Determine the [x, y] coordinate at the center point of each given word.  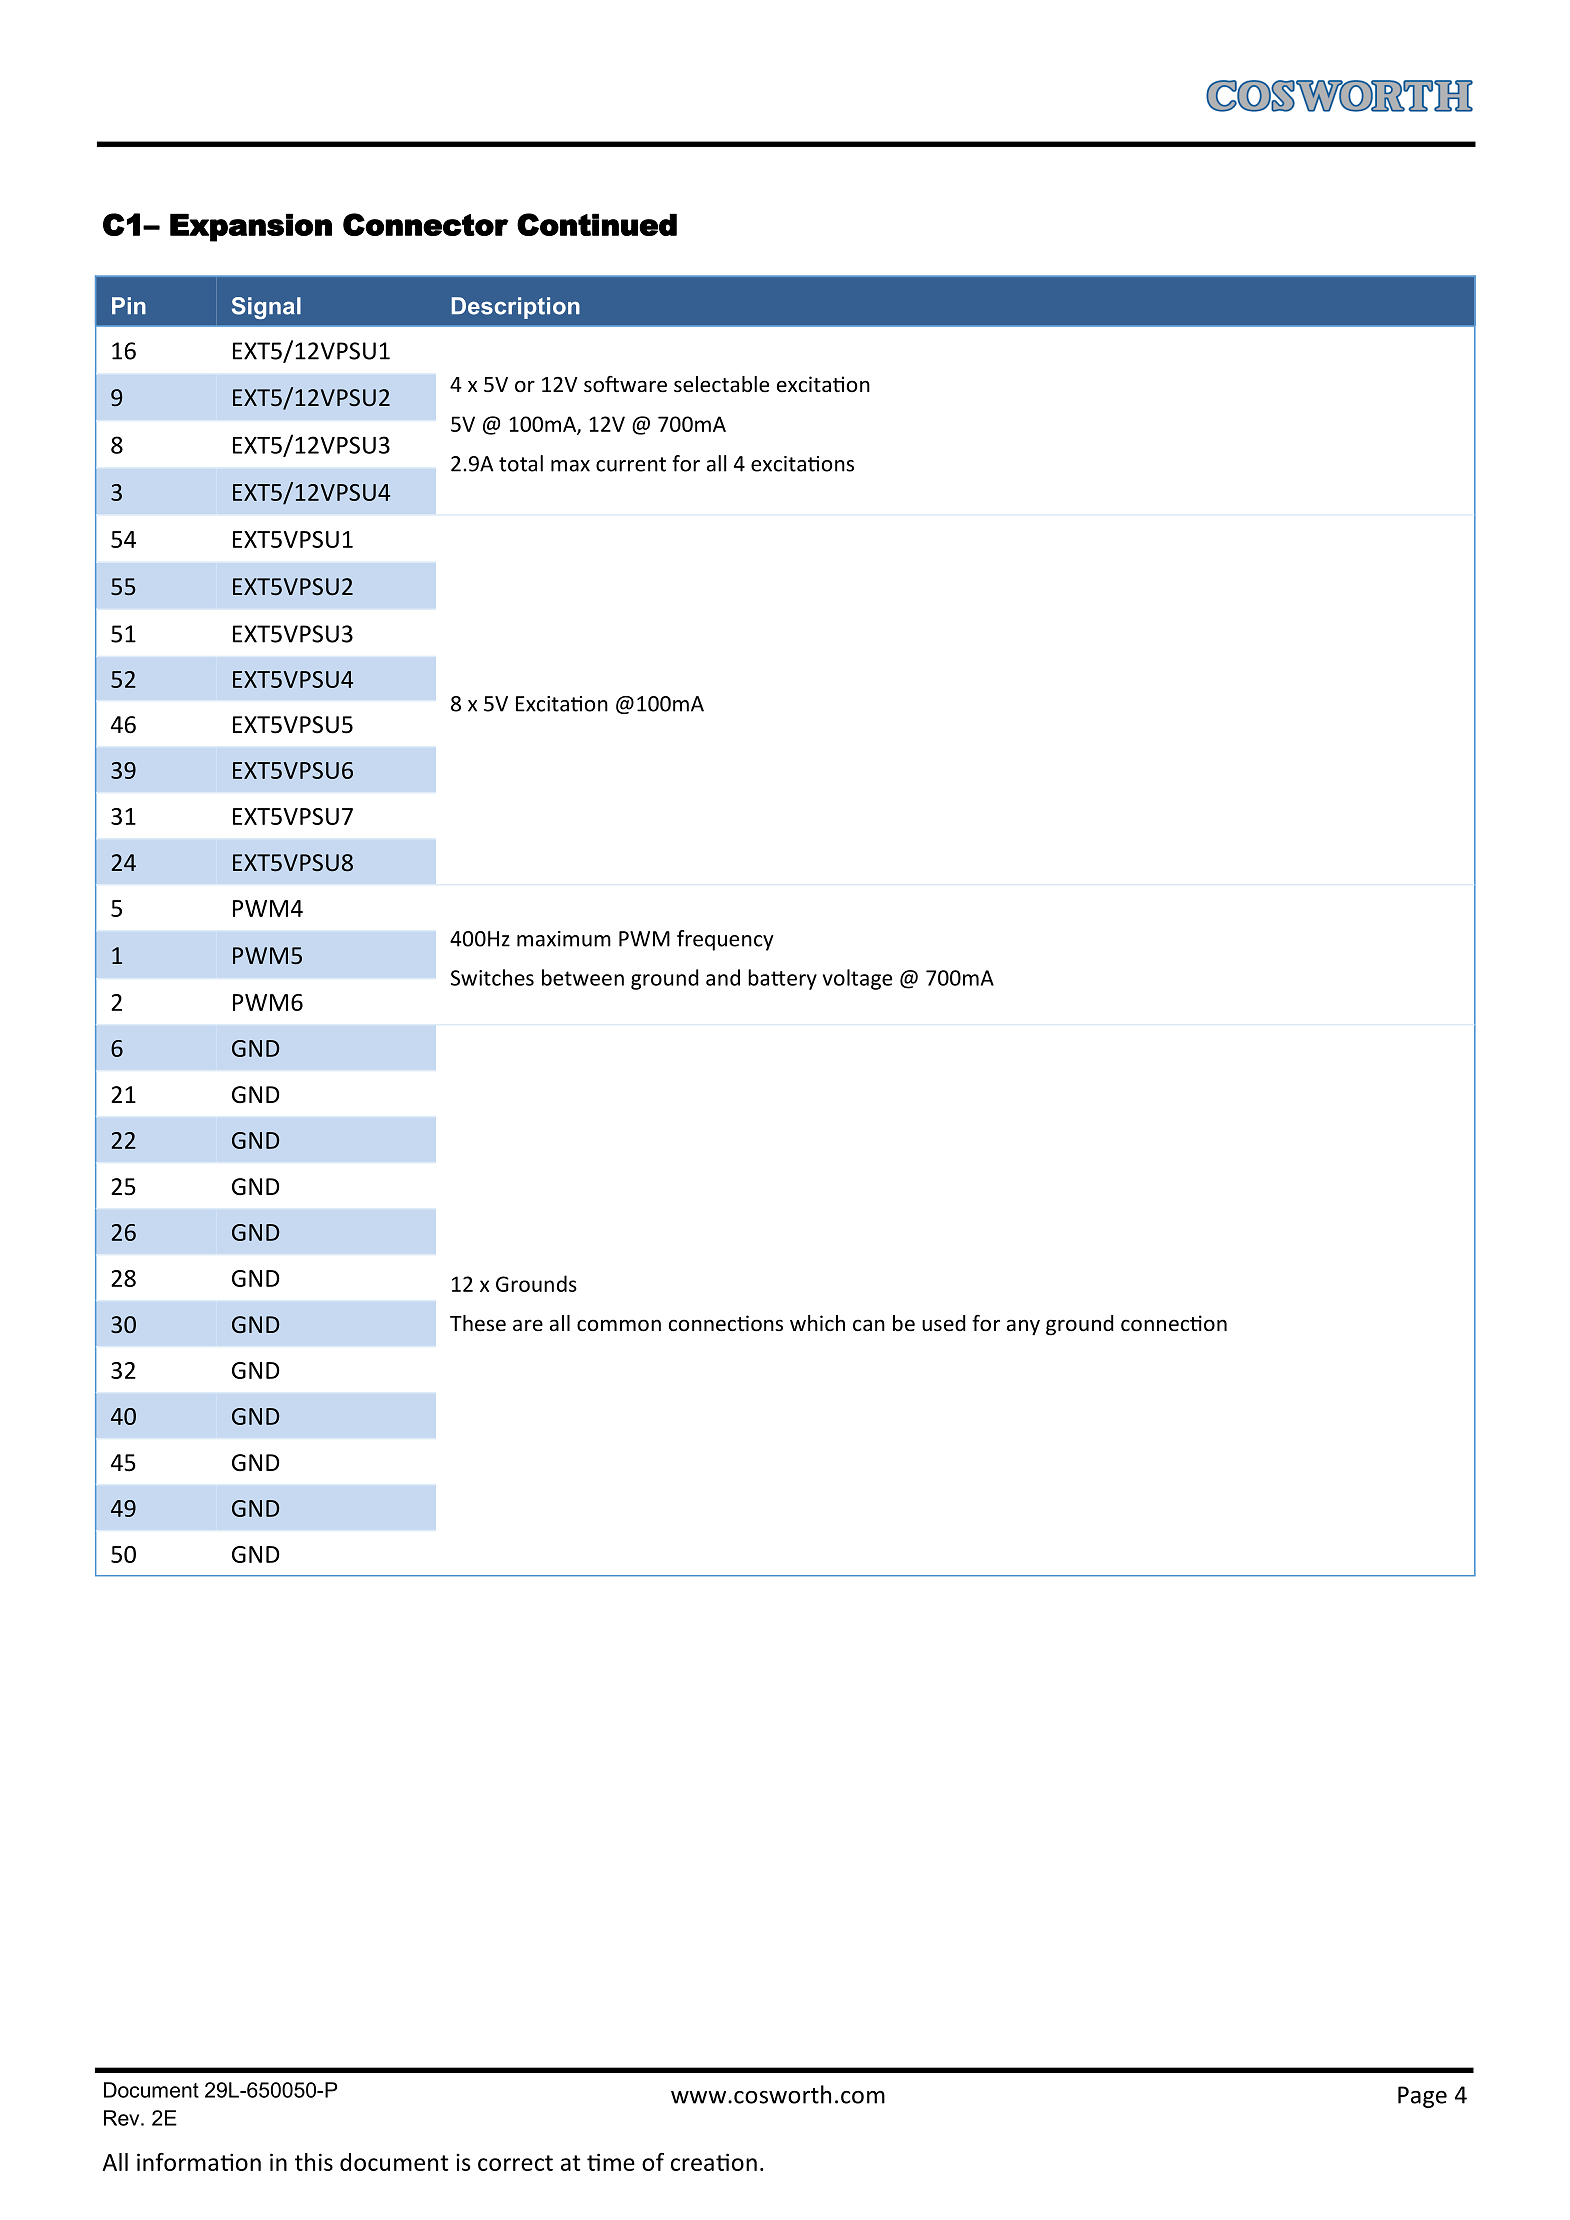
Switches [492, 977]
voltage [857, 979]
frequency [725, 940]
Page [1422, 2097]
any [1023, 1327]
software [625, 384]
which [817, 1323]
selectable [721, 384]
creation [714, 2162]
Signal [266, 308]
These [478, 1323]
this [314, 2162]
